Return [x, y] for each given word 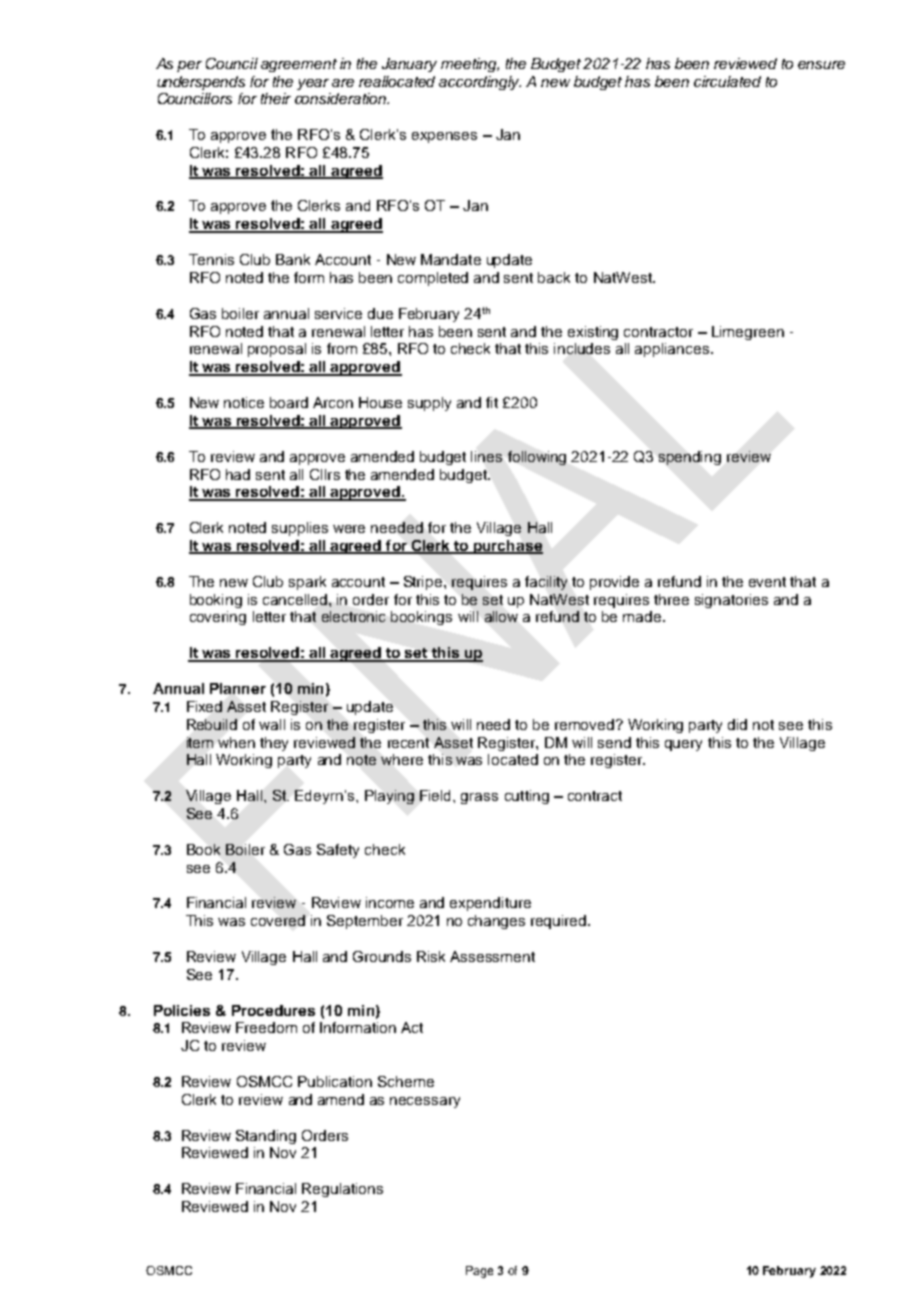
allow [501, 616]
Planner [238, 688]
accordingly [480, 83]
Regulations [342, 1190]
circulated [727, 81]
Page [479, 1272]
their [276, 98]
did [737, 724]
